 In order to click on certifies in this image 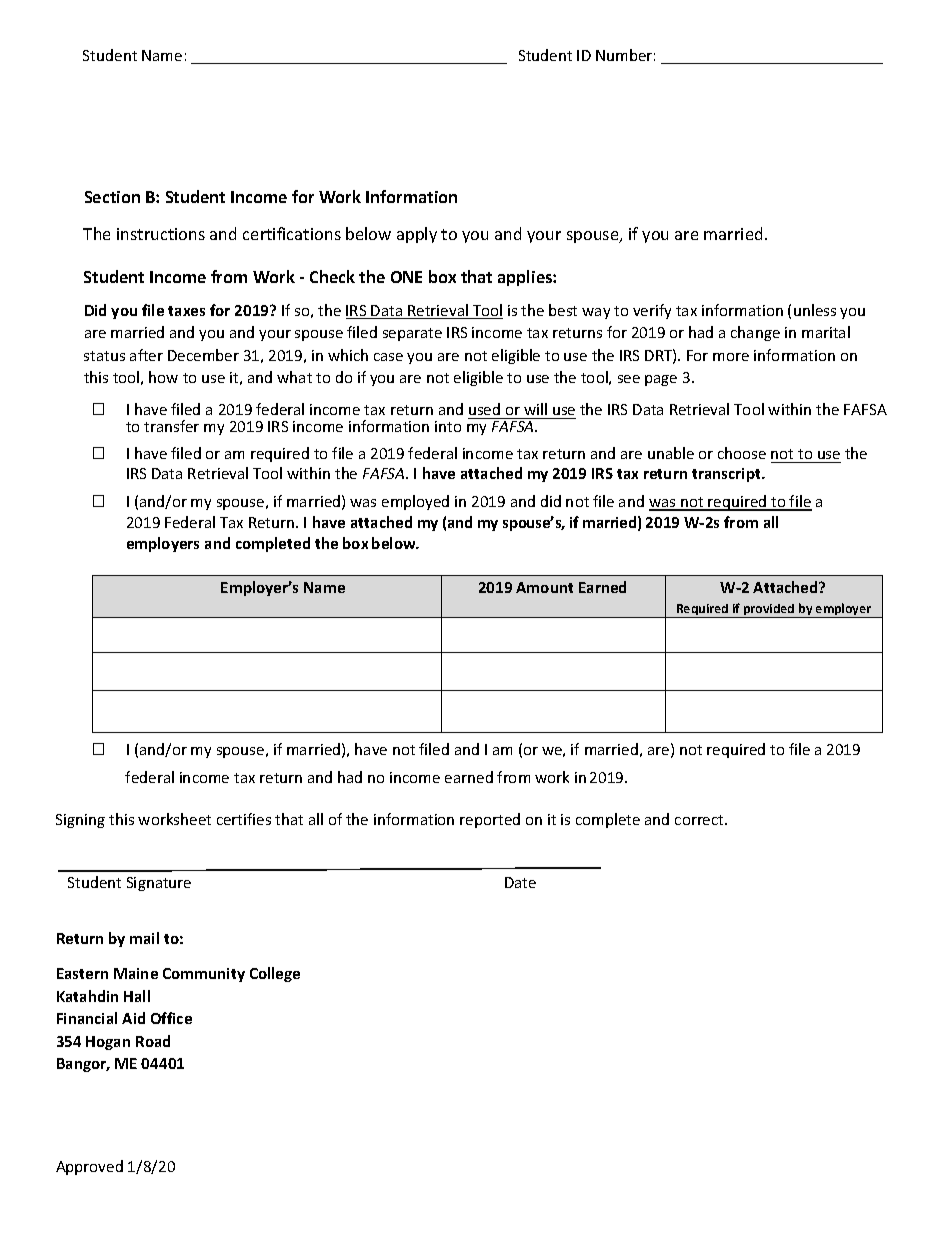, I will do `click(244, 819)`.
